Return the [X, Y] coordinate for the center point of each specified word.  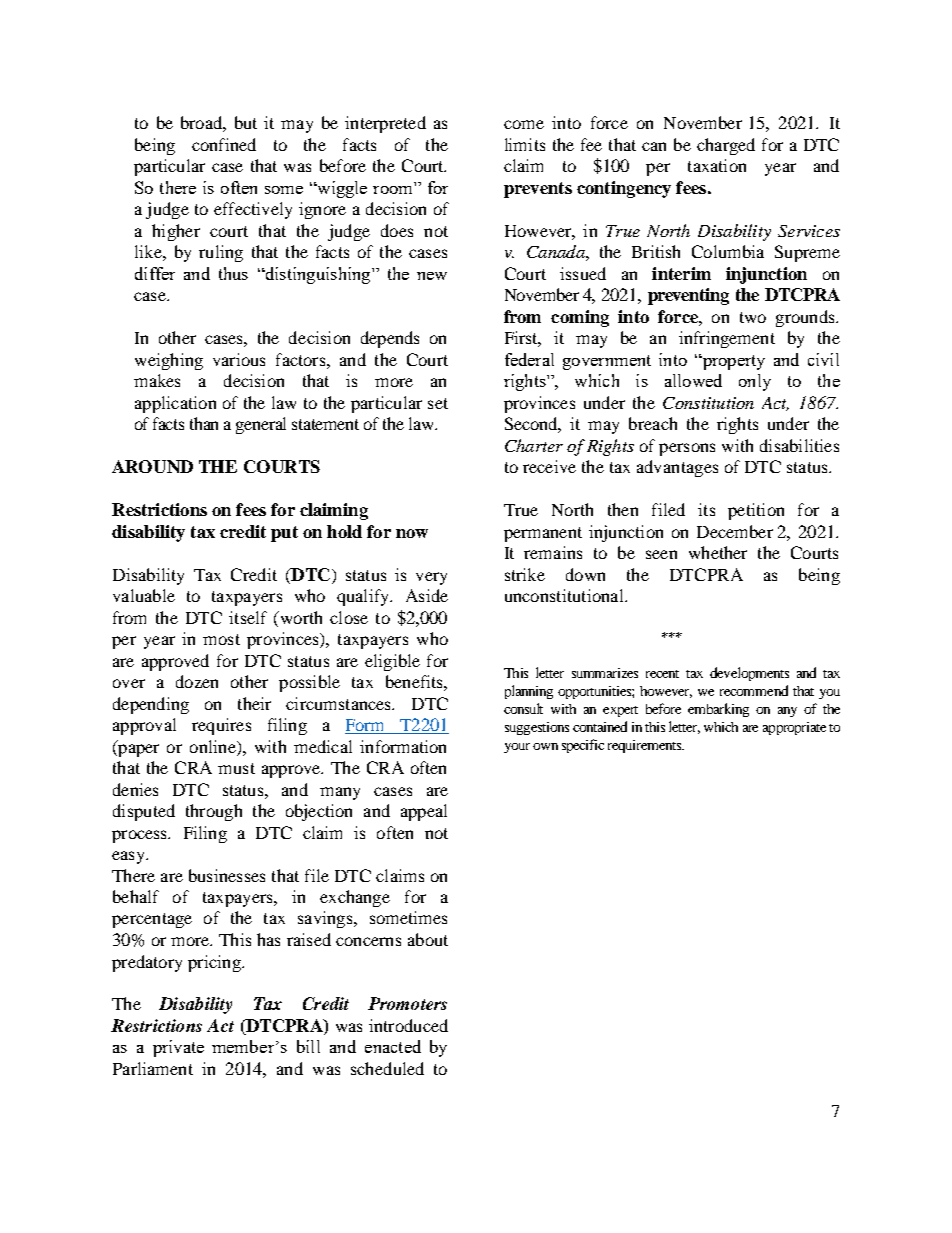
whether [718, 552]
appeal [424, 812]
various [239, 359]
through [214, 812]
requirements [646, 746]
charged [726, 146]
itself [248, 617]
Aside [427, 595]
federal [529, 359]
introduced [408, 1025]
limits [525, 144]
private [178, 1048]
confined [224, 144]
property [732, 362]
